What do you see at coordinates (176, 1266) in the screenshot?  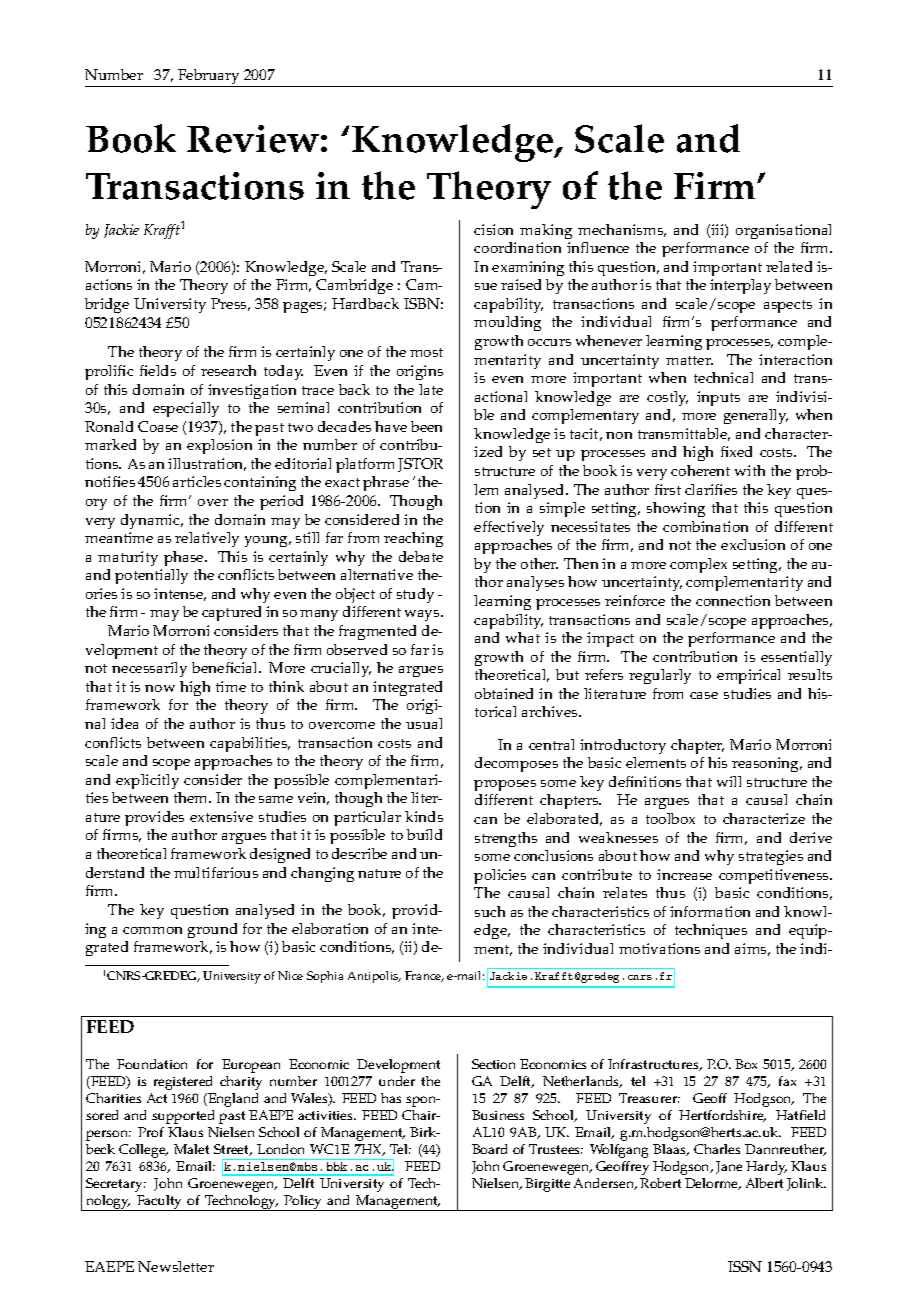 I see `Newsletter` at bounding box center [176, 1266].
